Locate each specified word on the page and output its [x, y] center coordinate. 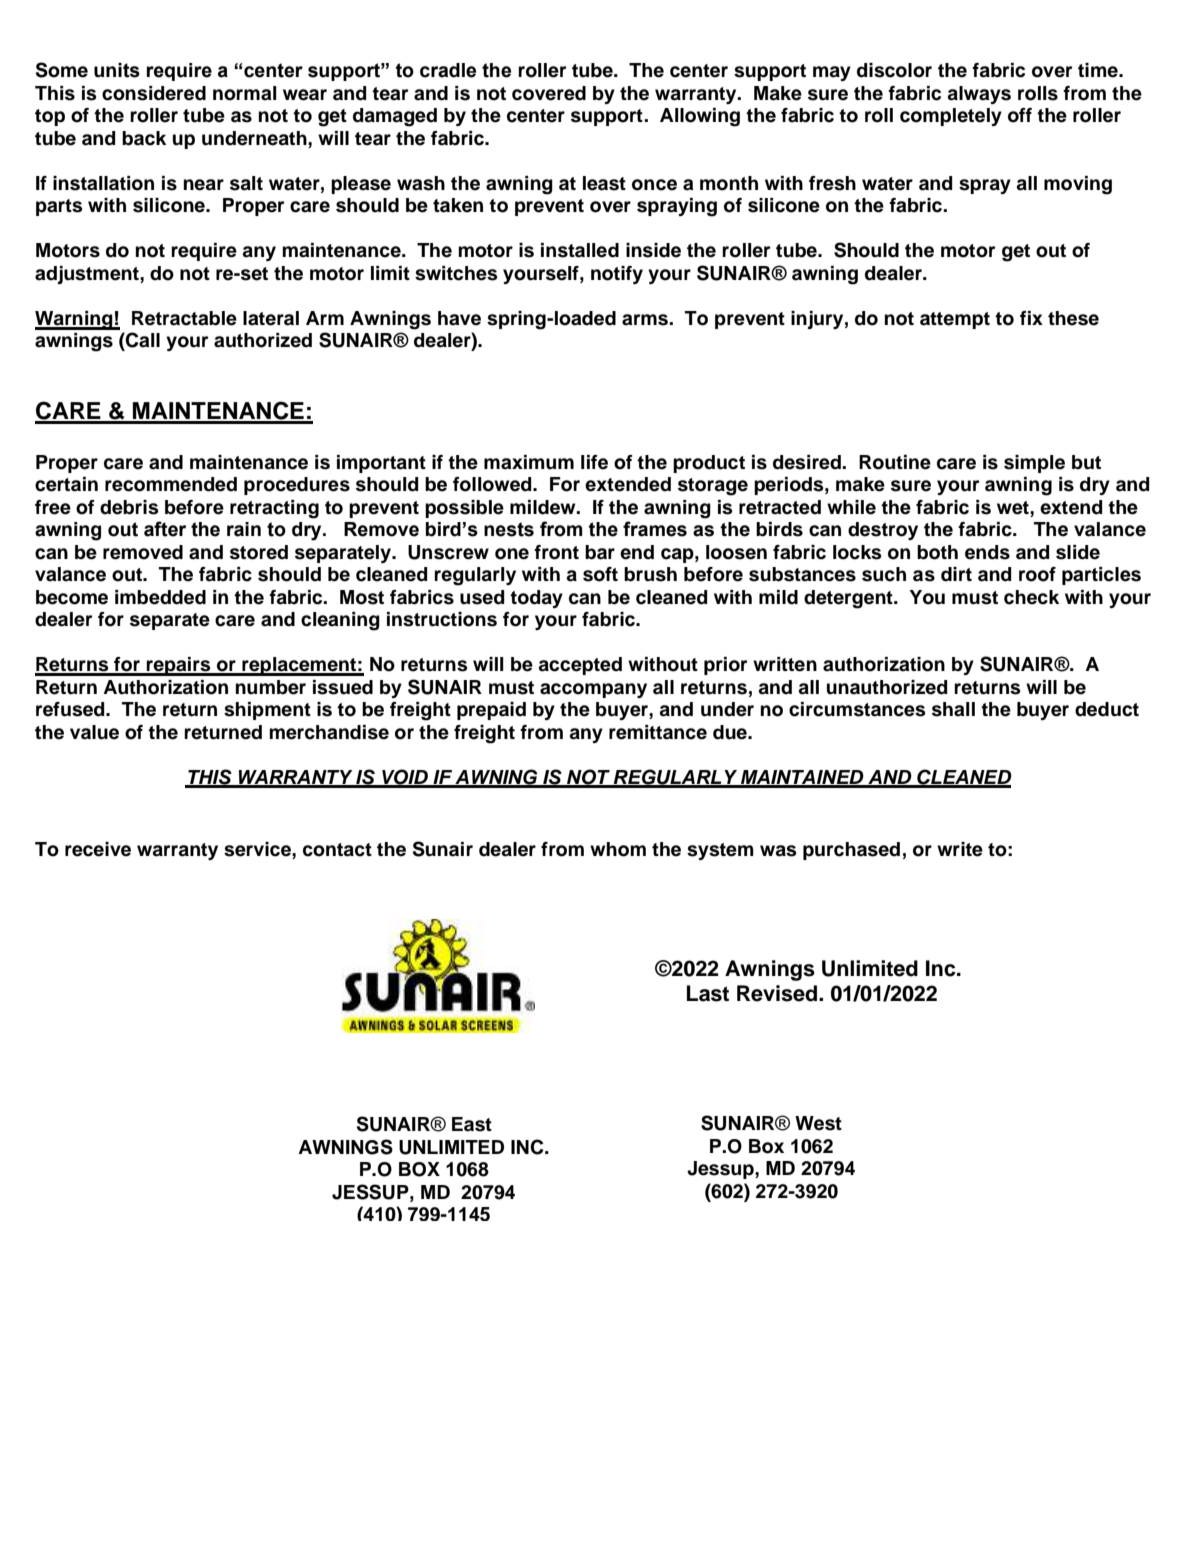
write [960, 849]
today [536, 599]
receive [98, 849]
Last [708, 993]
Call [142, 340]
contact [337, 850]
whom [618, 849]
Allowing [700, 117]
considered [154, 93]
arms [646, 320]
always [979, 95]
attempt [955, 320]
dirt [956, 574]
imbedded [160, 597]
